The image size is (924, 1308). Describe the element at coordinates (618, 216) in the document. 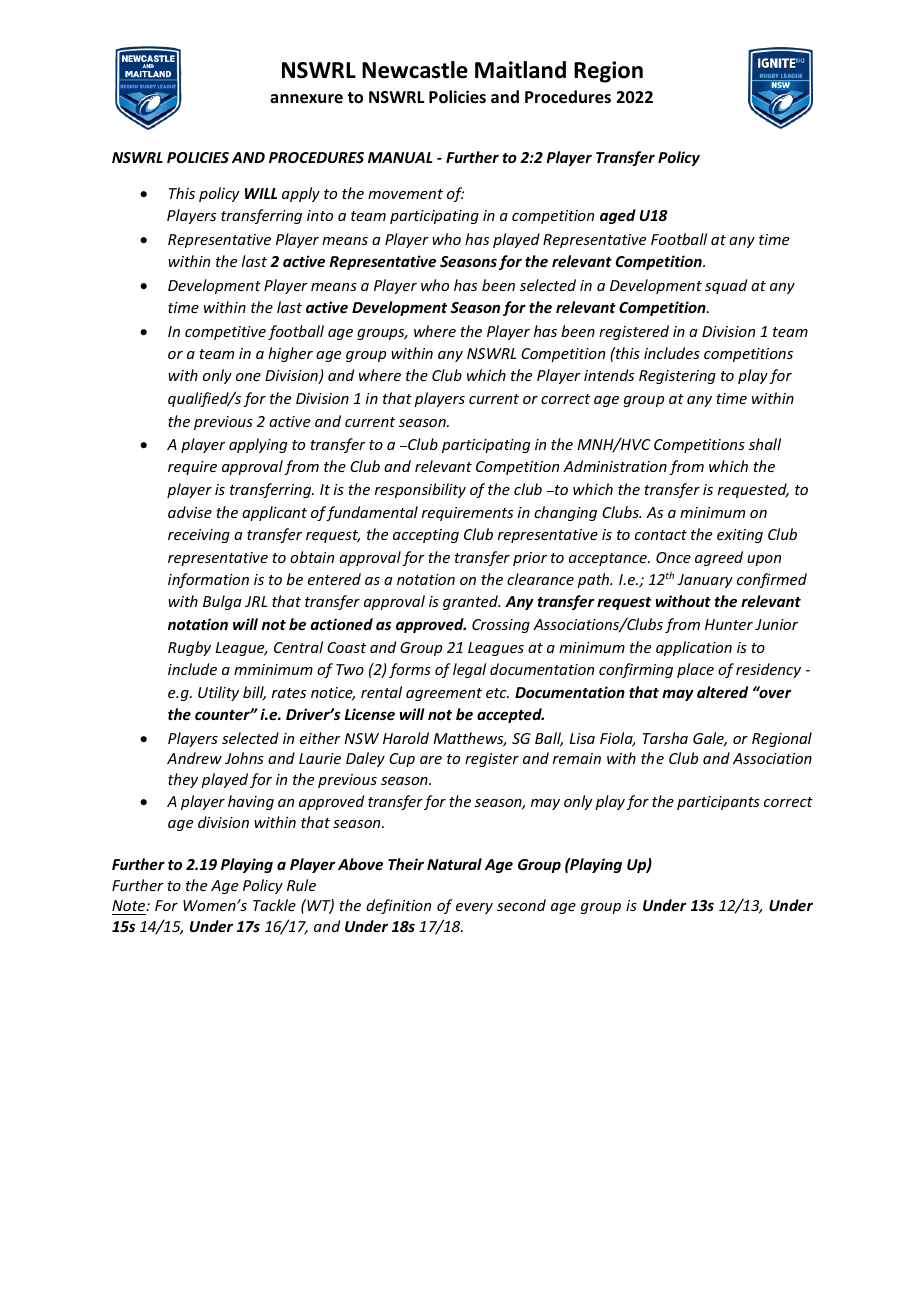

I see `aged` at that location.
